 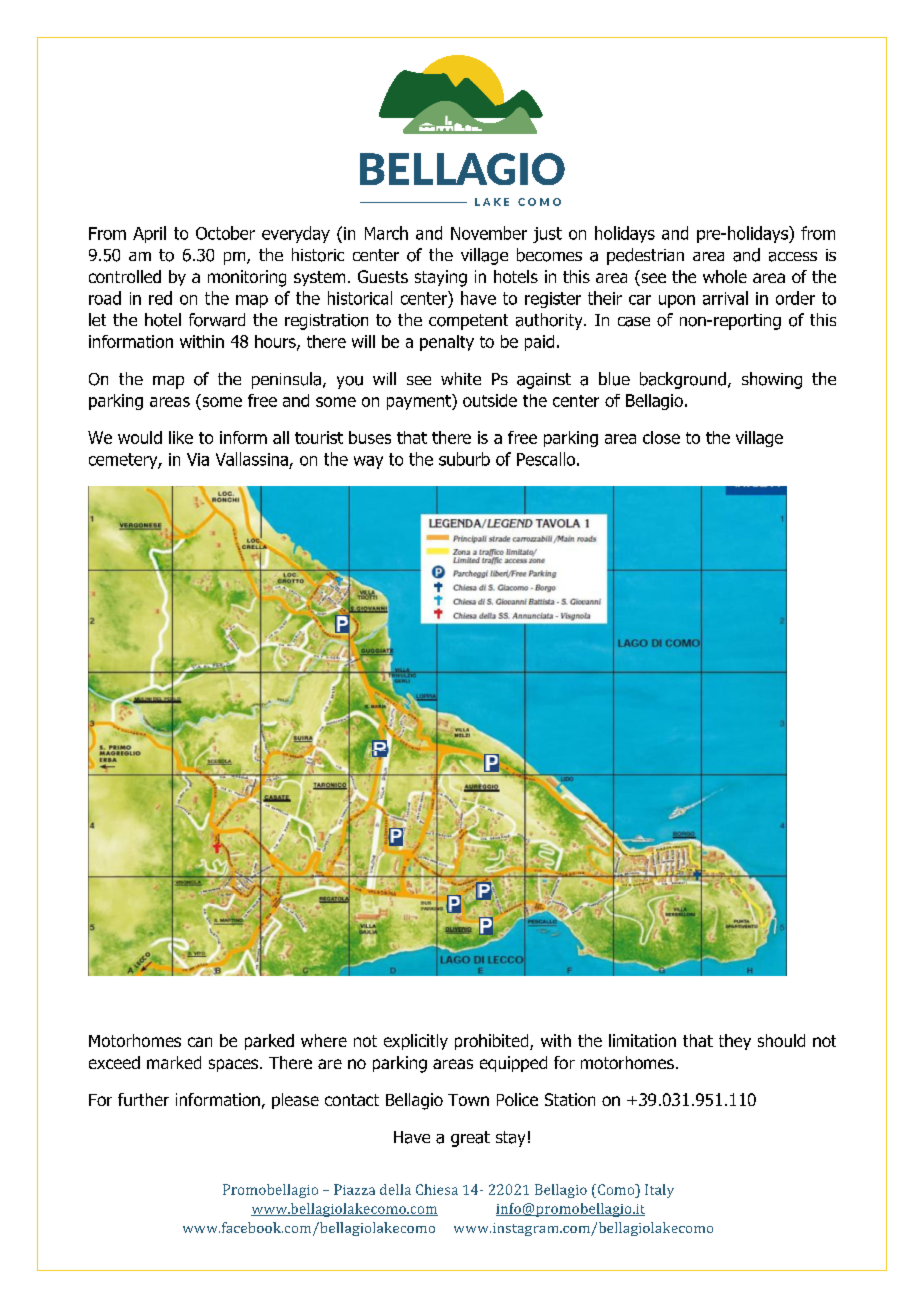 I want to click on whole, so click(x=725, y=276).
